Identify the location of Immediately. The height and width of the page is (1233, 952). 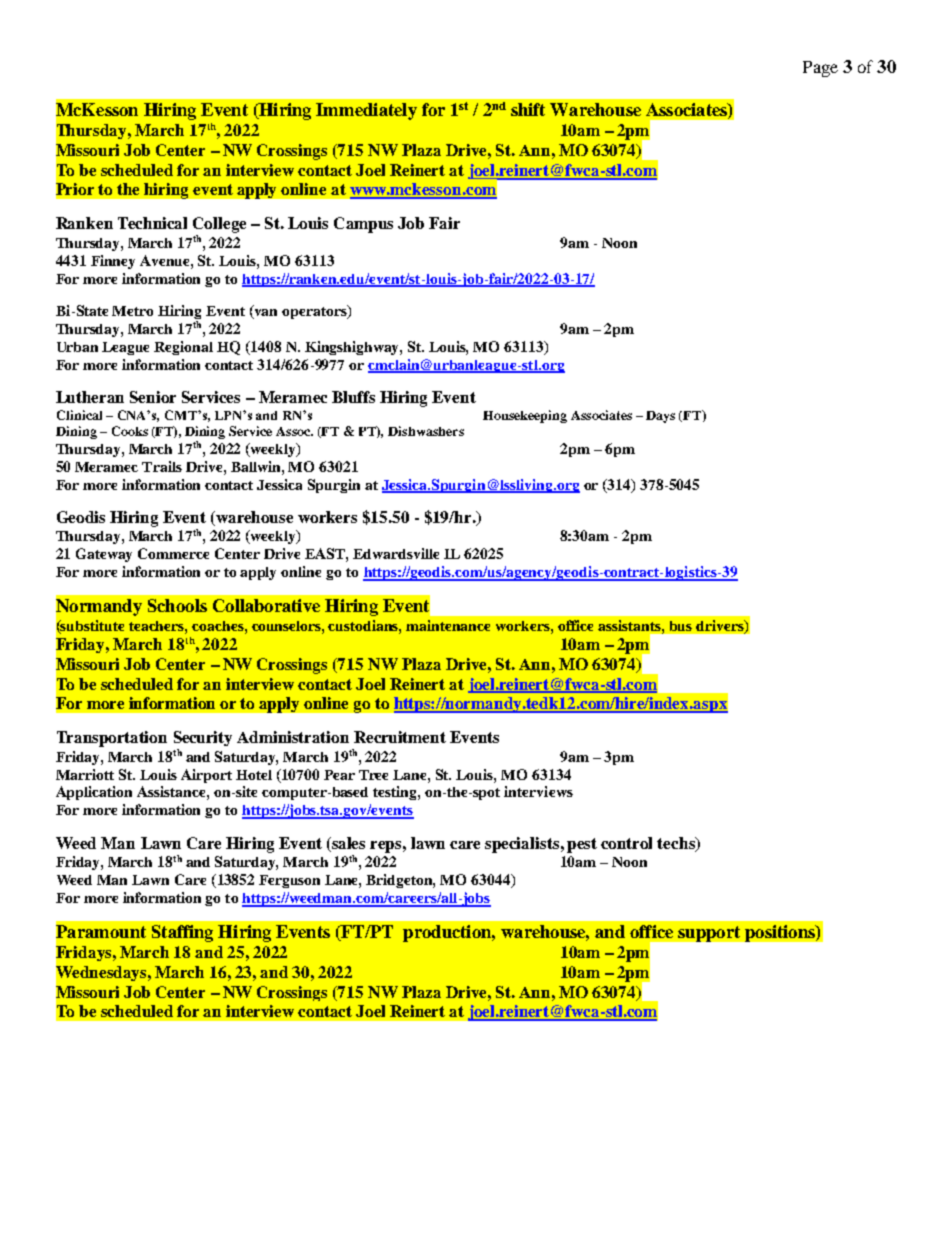
(366, 111).
